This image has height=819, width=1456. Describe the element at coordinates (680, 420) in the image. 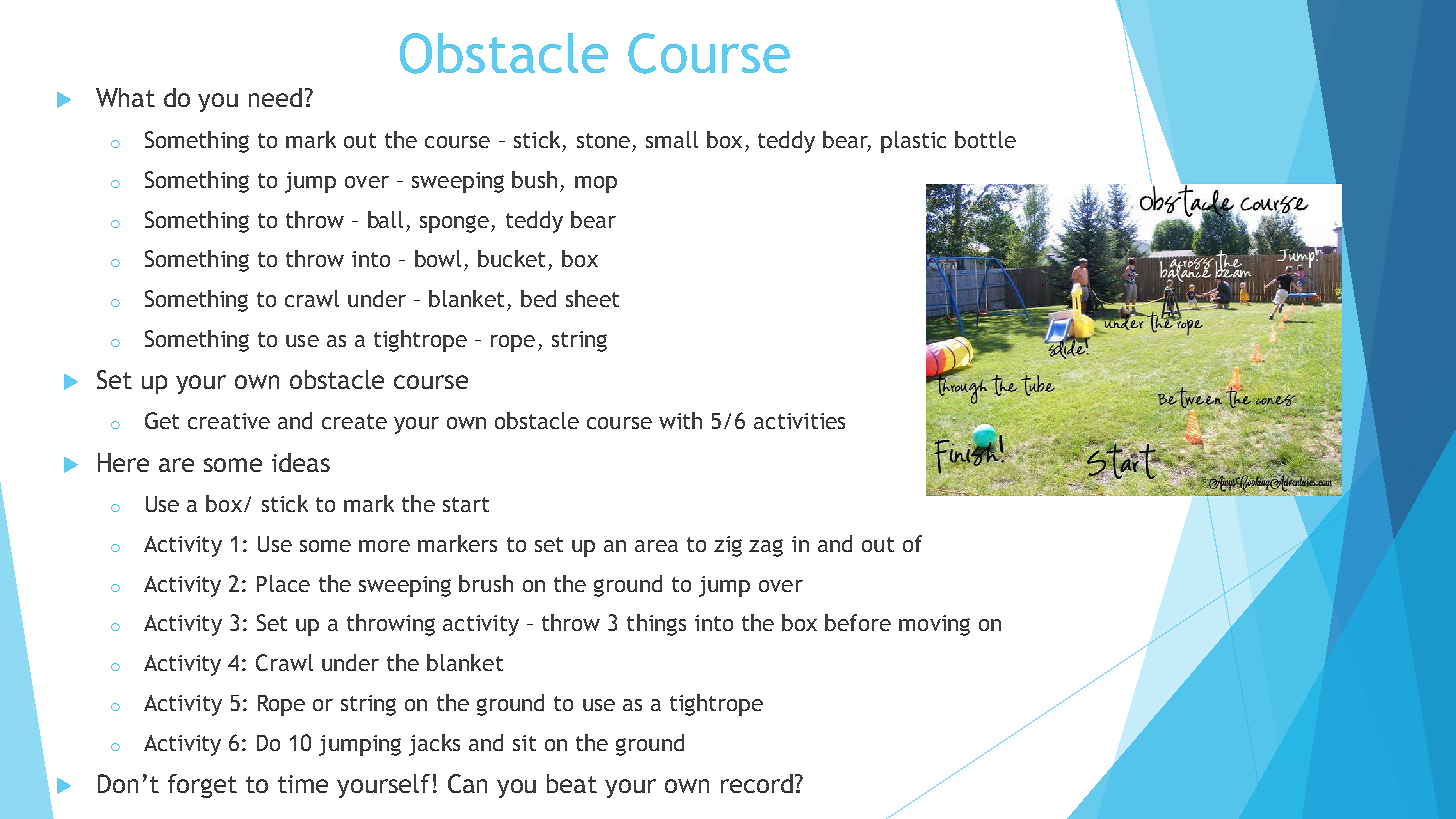

I see `with` at that location.
